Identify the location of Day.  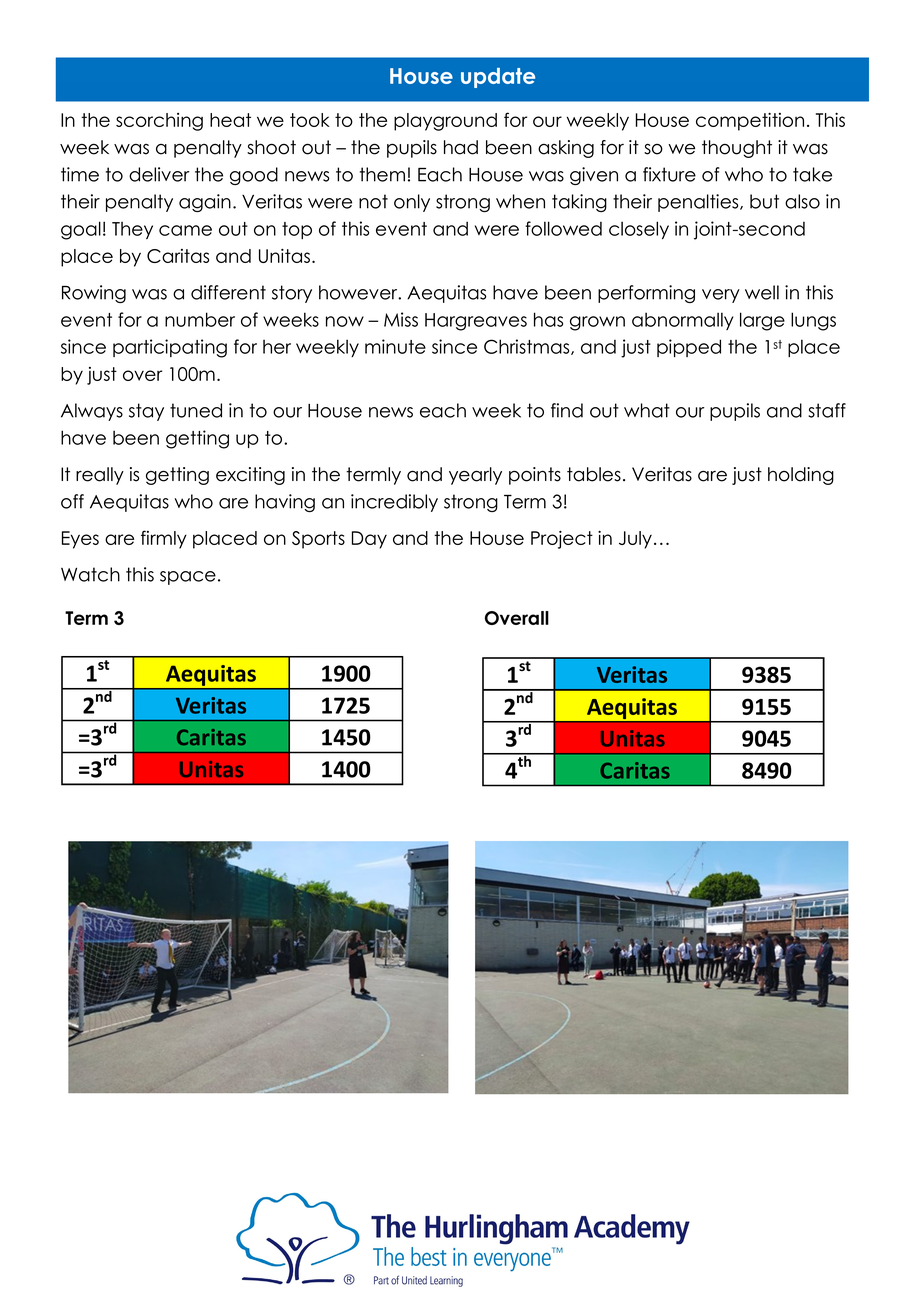
(369, 540).
